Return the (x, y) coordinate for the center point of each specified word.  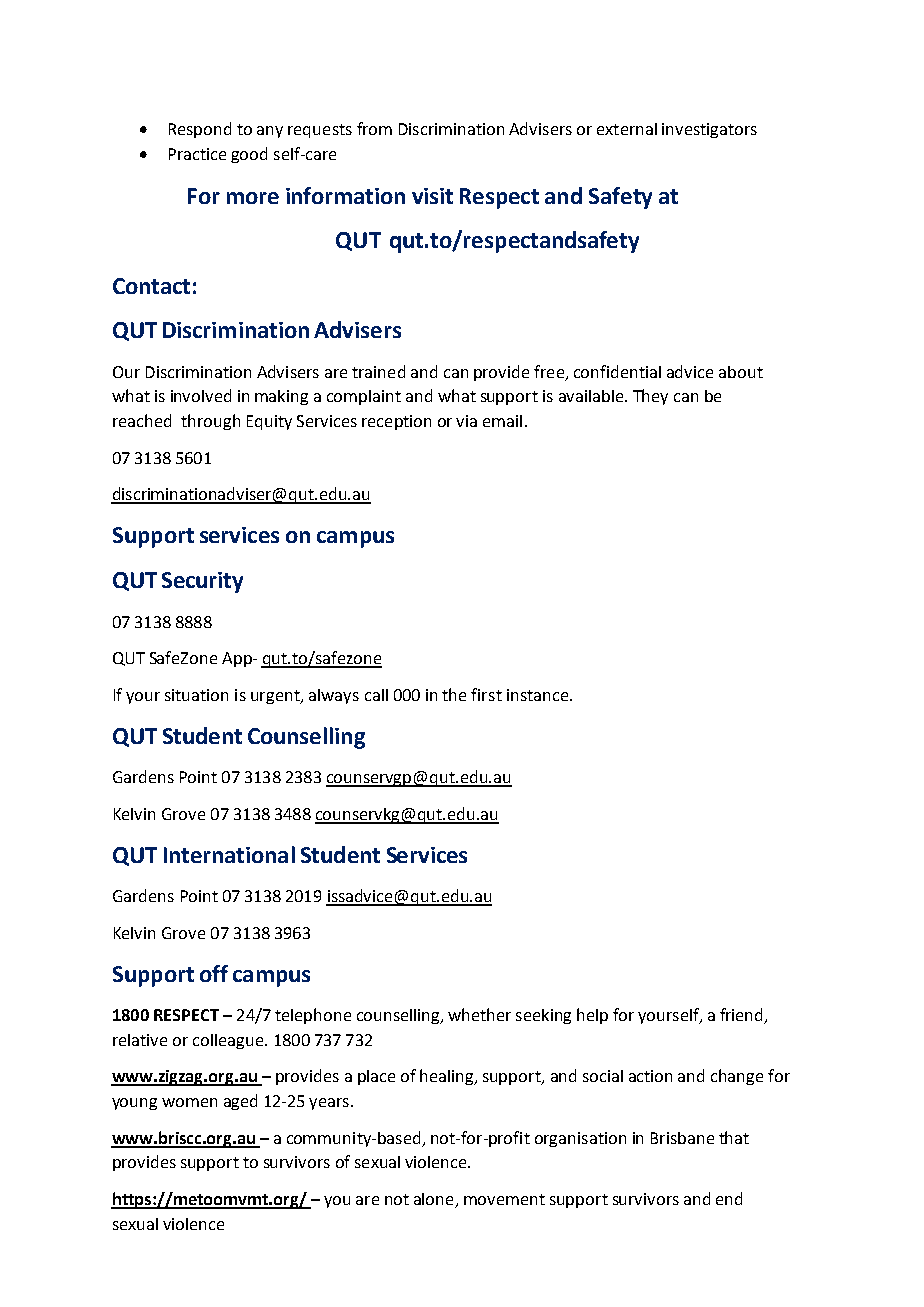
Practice (197, 154)
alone (435, 1200)
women (189, 1102)
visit (432, 196)
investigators (709, 130)
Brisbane (682, 1138)
